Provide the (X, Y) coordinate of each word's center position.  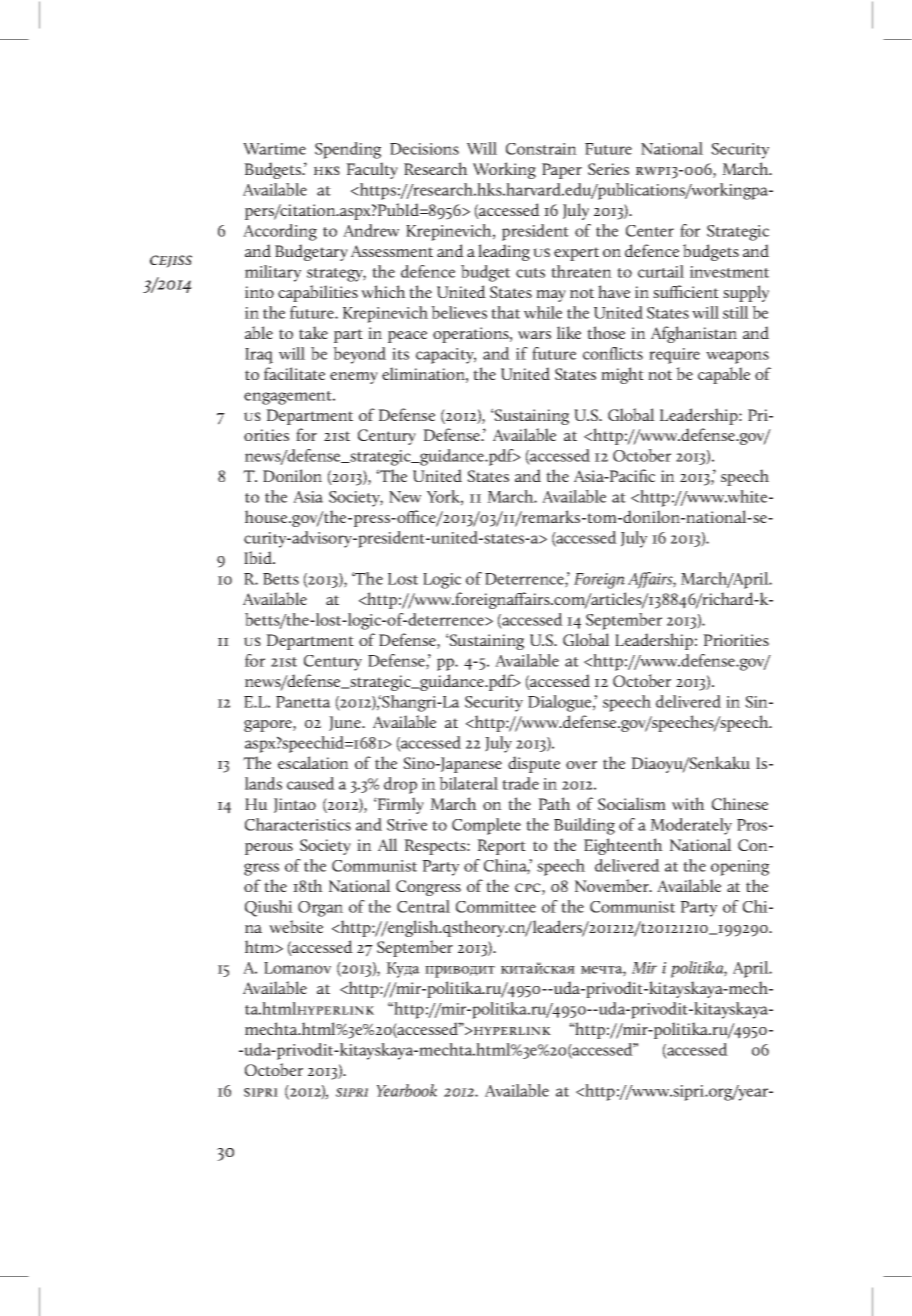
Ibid (259, 557)
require (674, 356)
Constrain (541, 149)
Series (608, 169)
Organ (320, 909)
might (622, 375)
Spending (348, 150)
